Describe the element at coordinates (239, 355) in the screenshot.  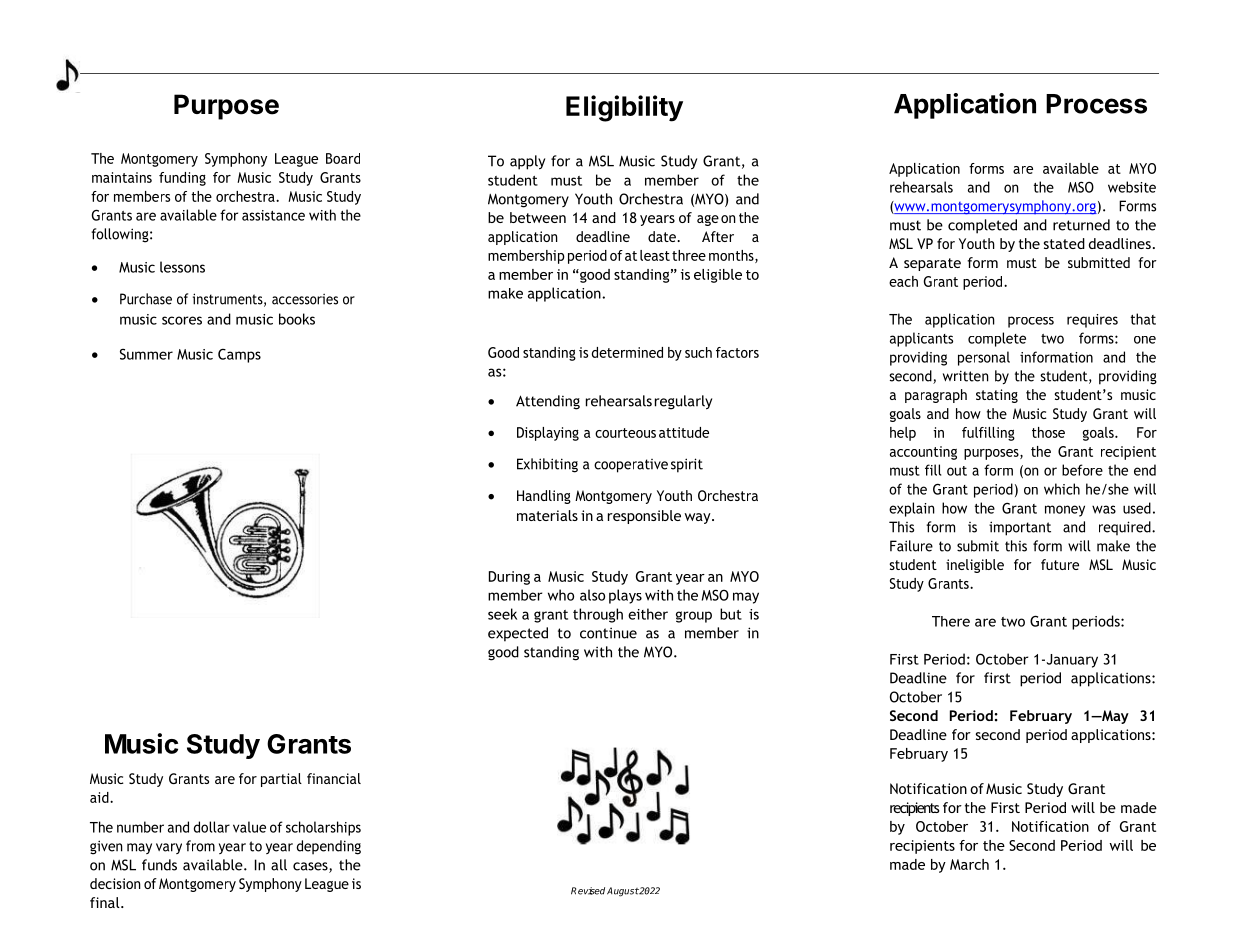
I see `Camps` at that location.
